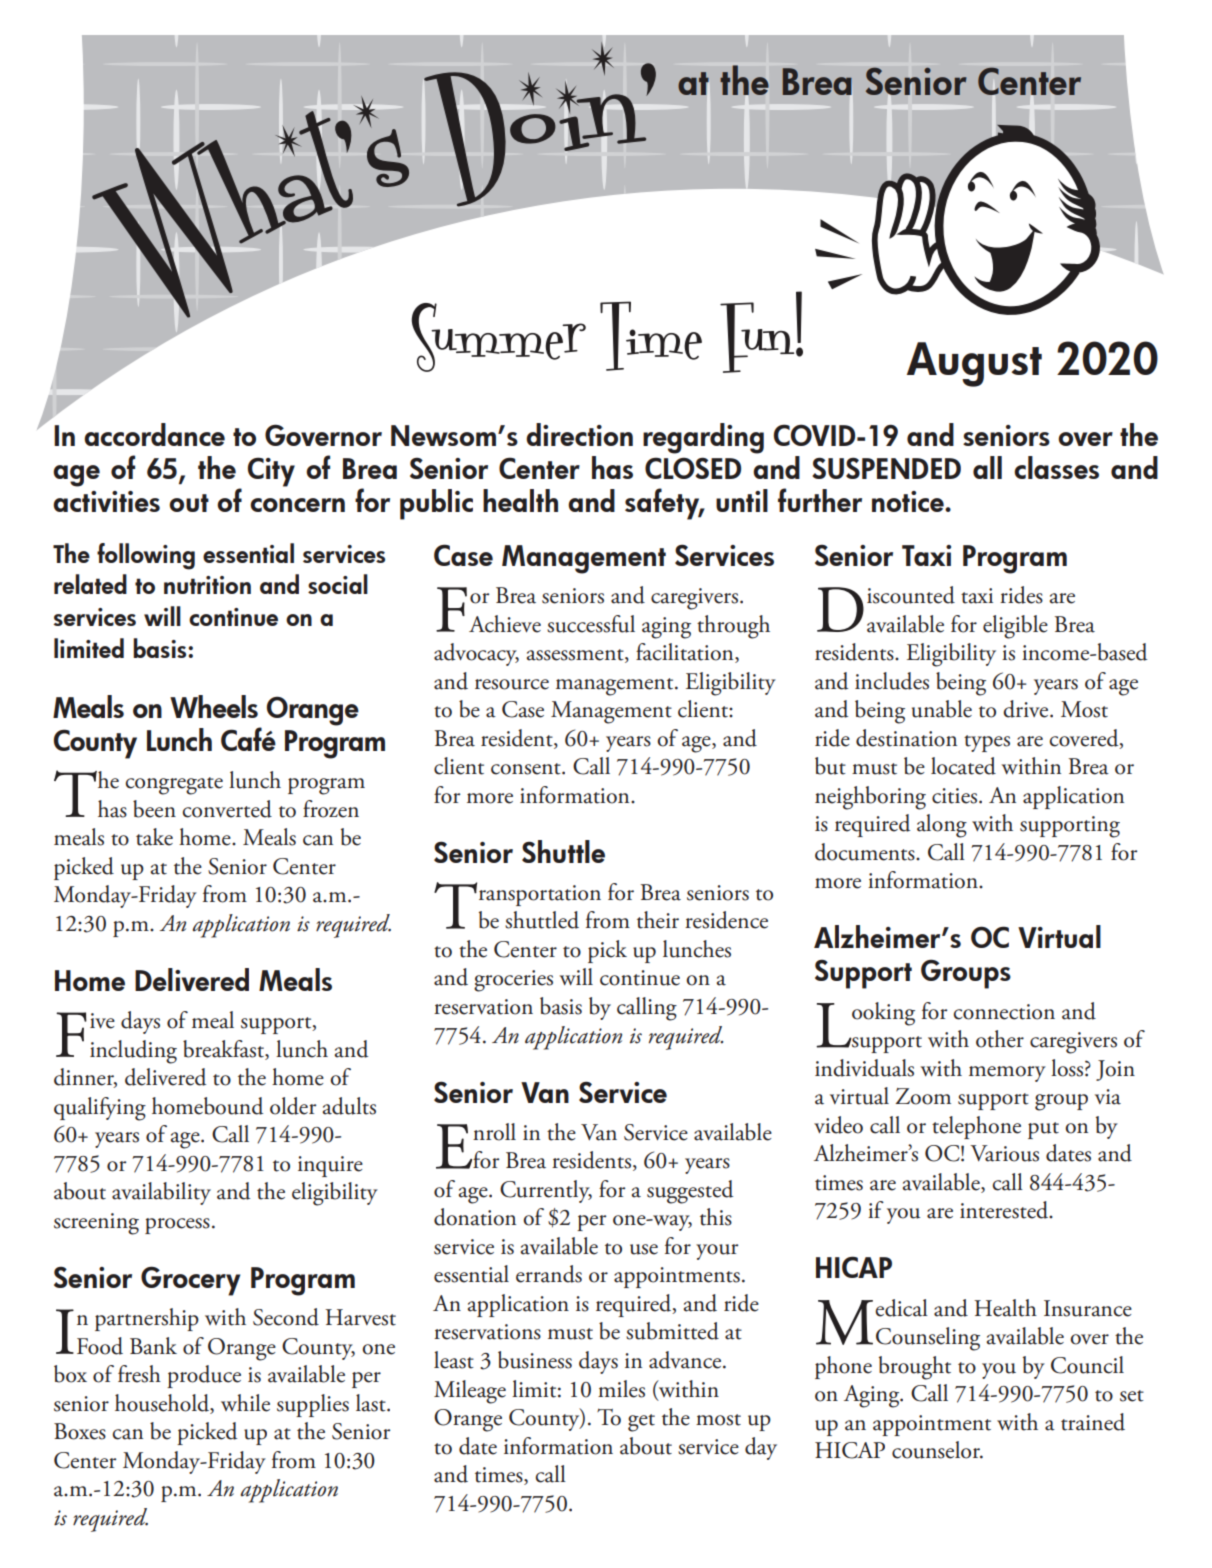  What do you see at coordinates (942, 826) in the screenshot?
I see `along` at bounding box center [942, 826].
